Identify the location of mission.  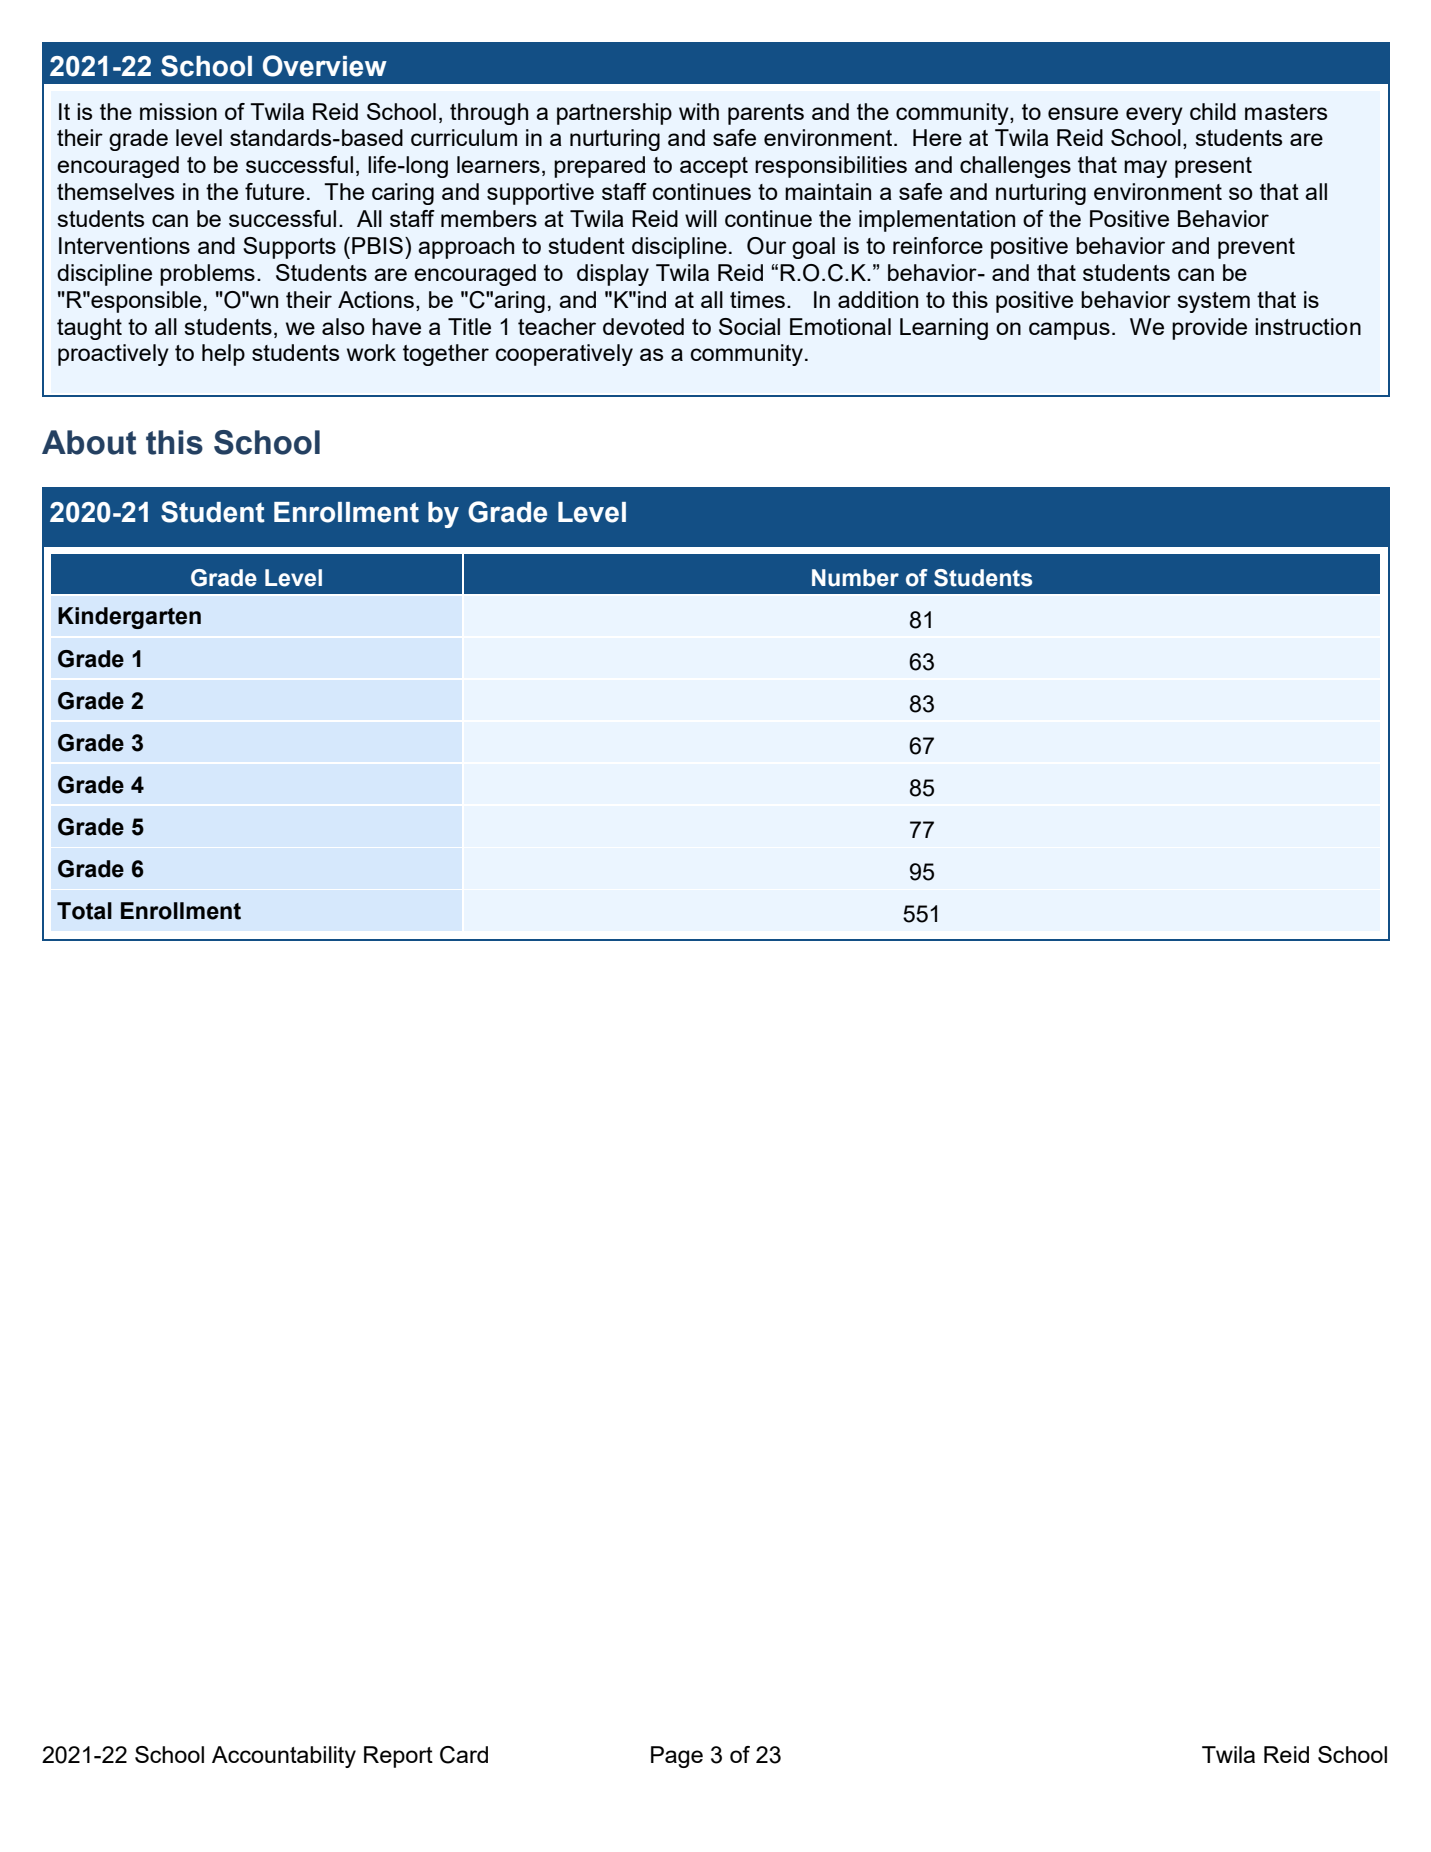
(178, 111).
